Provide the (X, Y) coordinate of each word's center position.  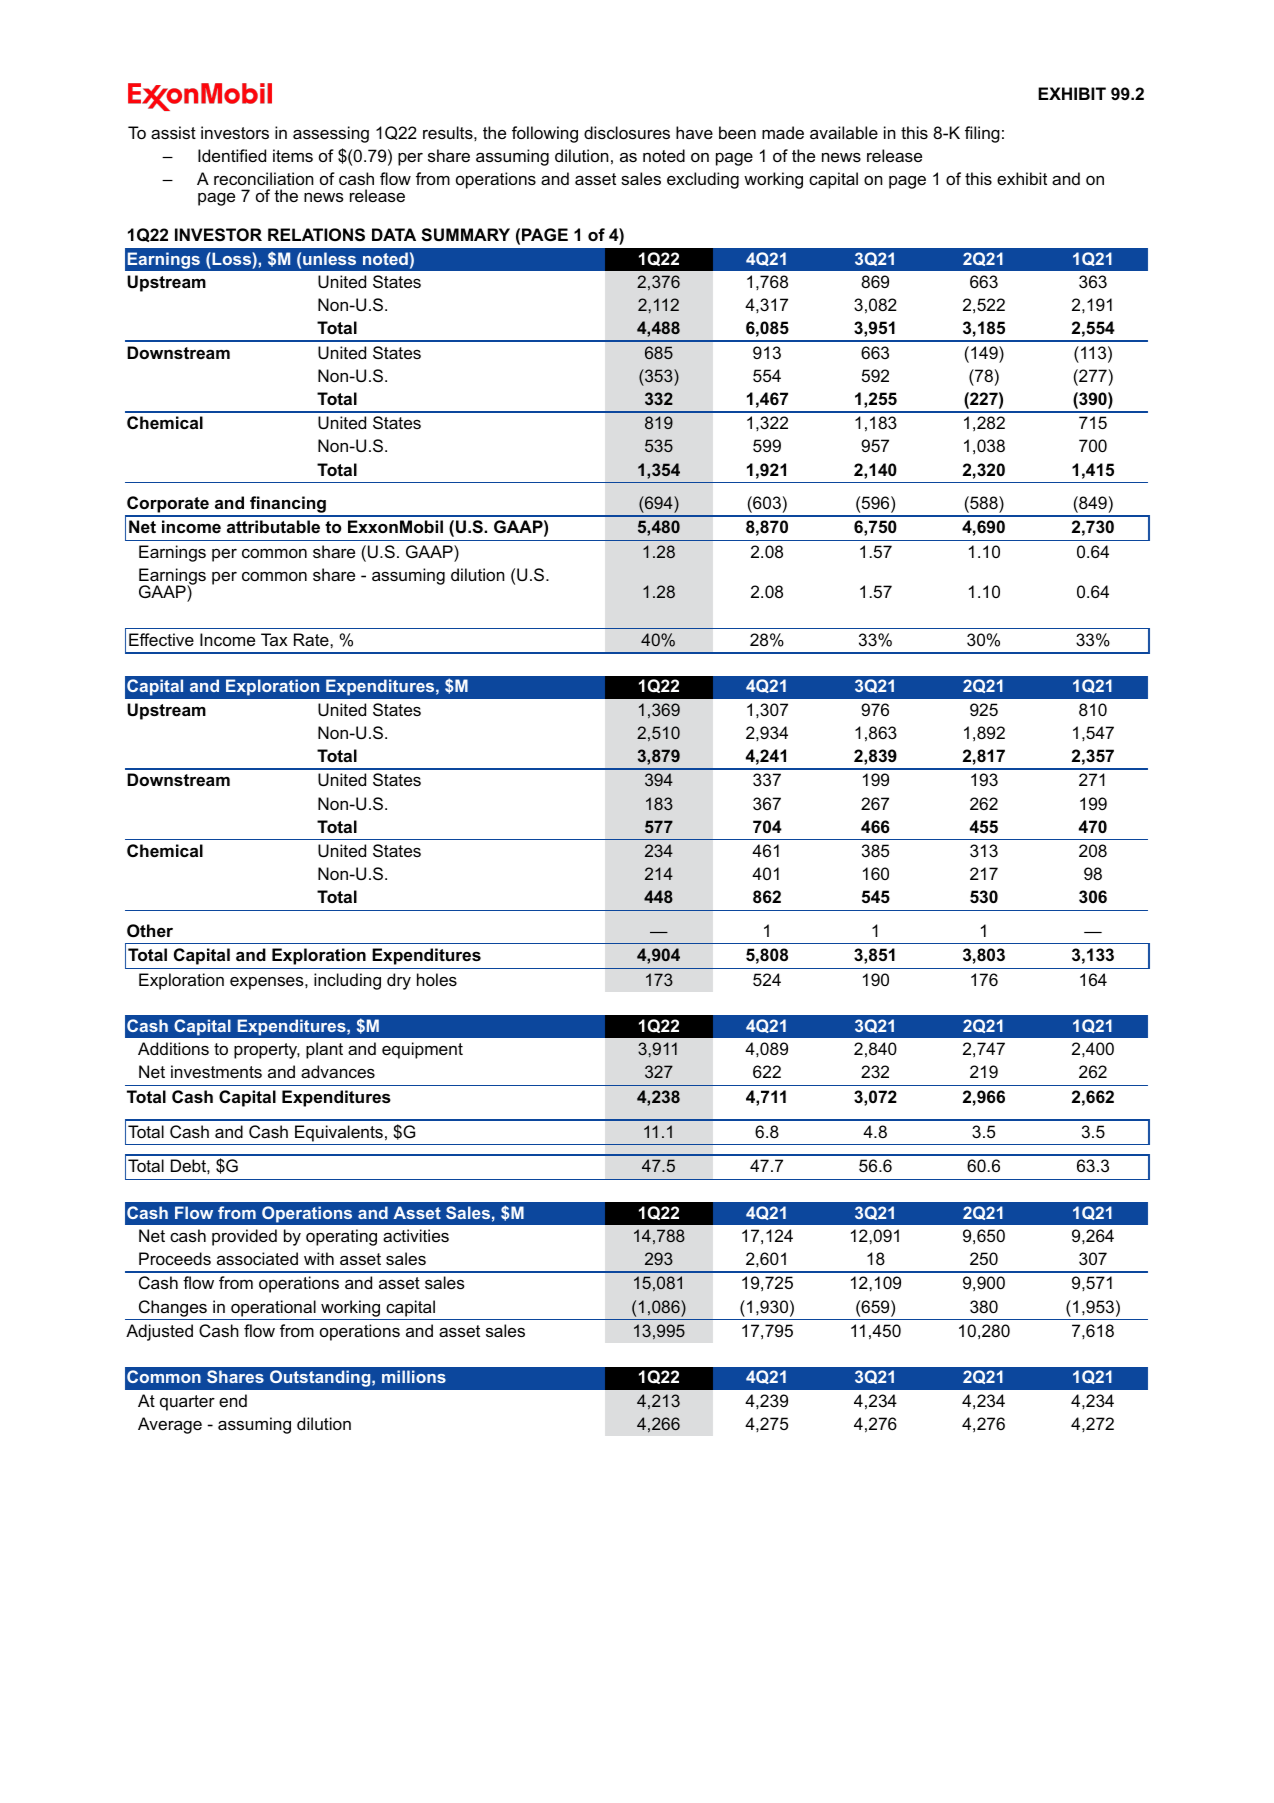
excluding (703, 180)
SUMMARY (465, 235)
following (545, 134)
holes (437, 979)
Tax (274, 639)
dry (399, 981)
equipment (422, 1050)
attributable (273, 526)
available (844, 132)
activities (416, 1235)
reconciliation (264, 178)
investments (216, 1071)
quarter (187, 1403)
